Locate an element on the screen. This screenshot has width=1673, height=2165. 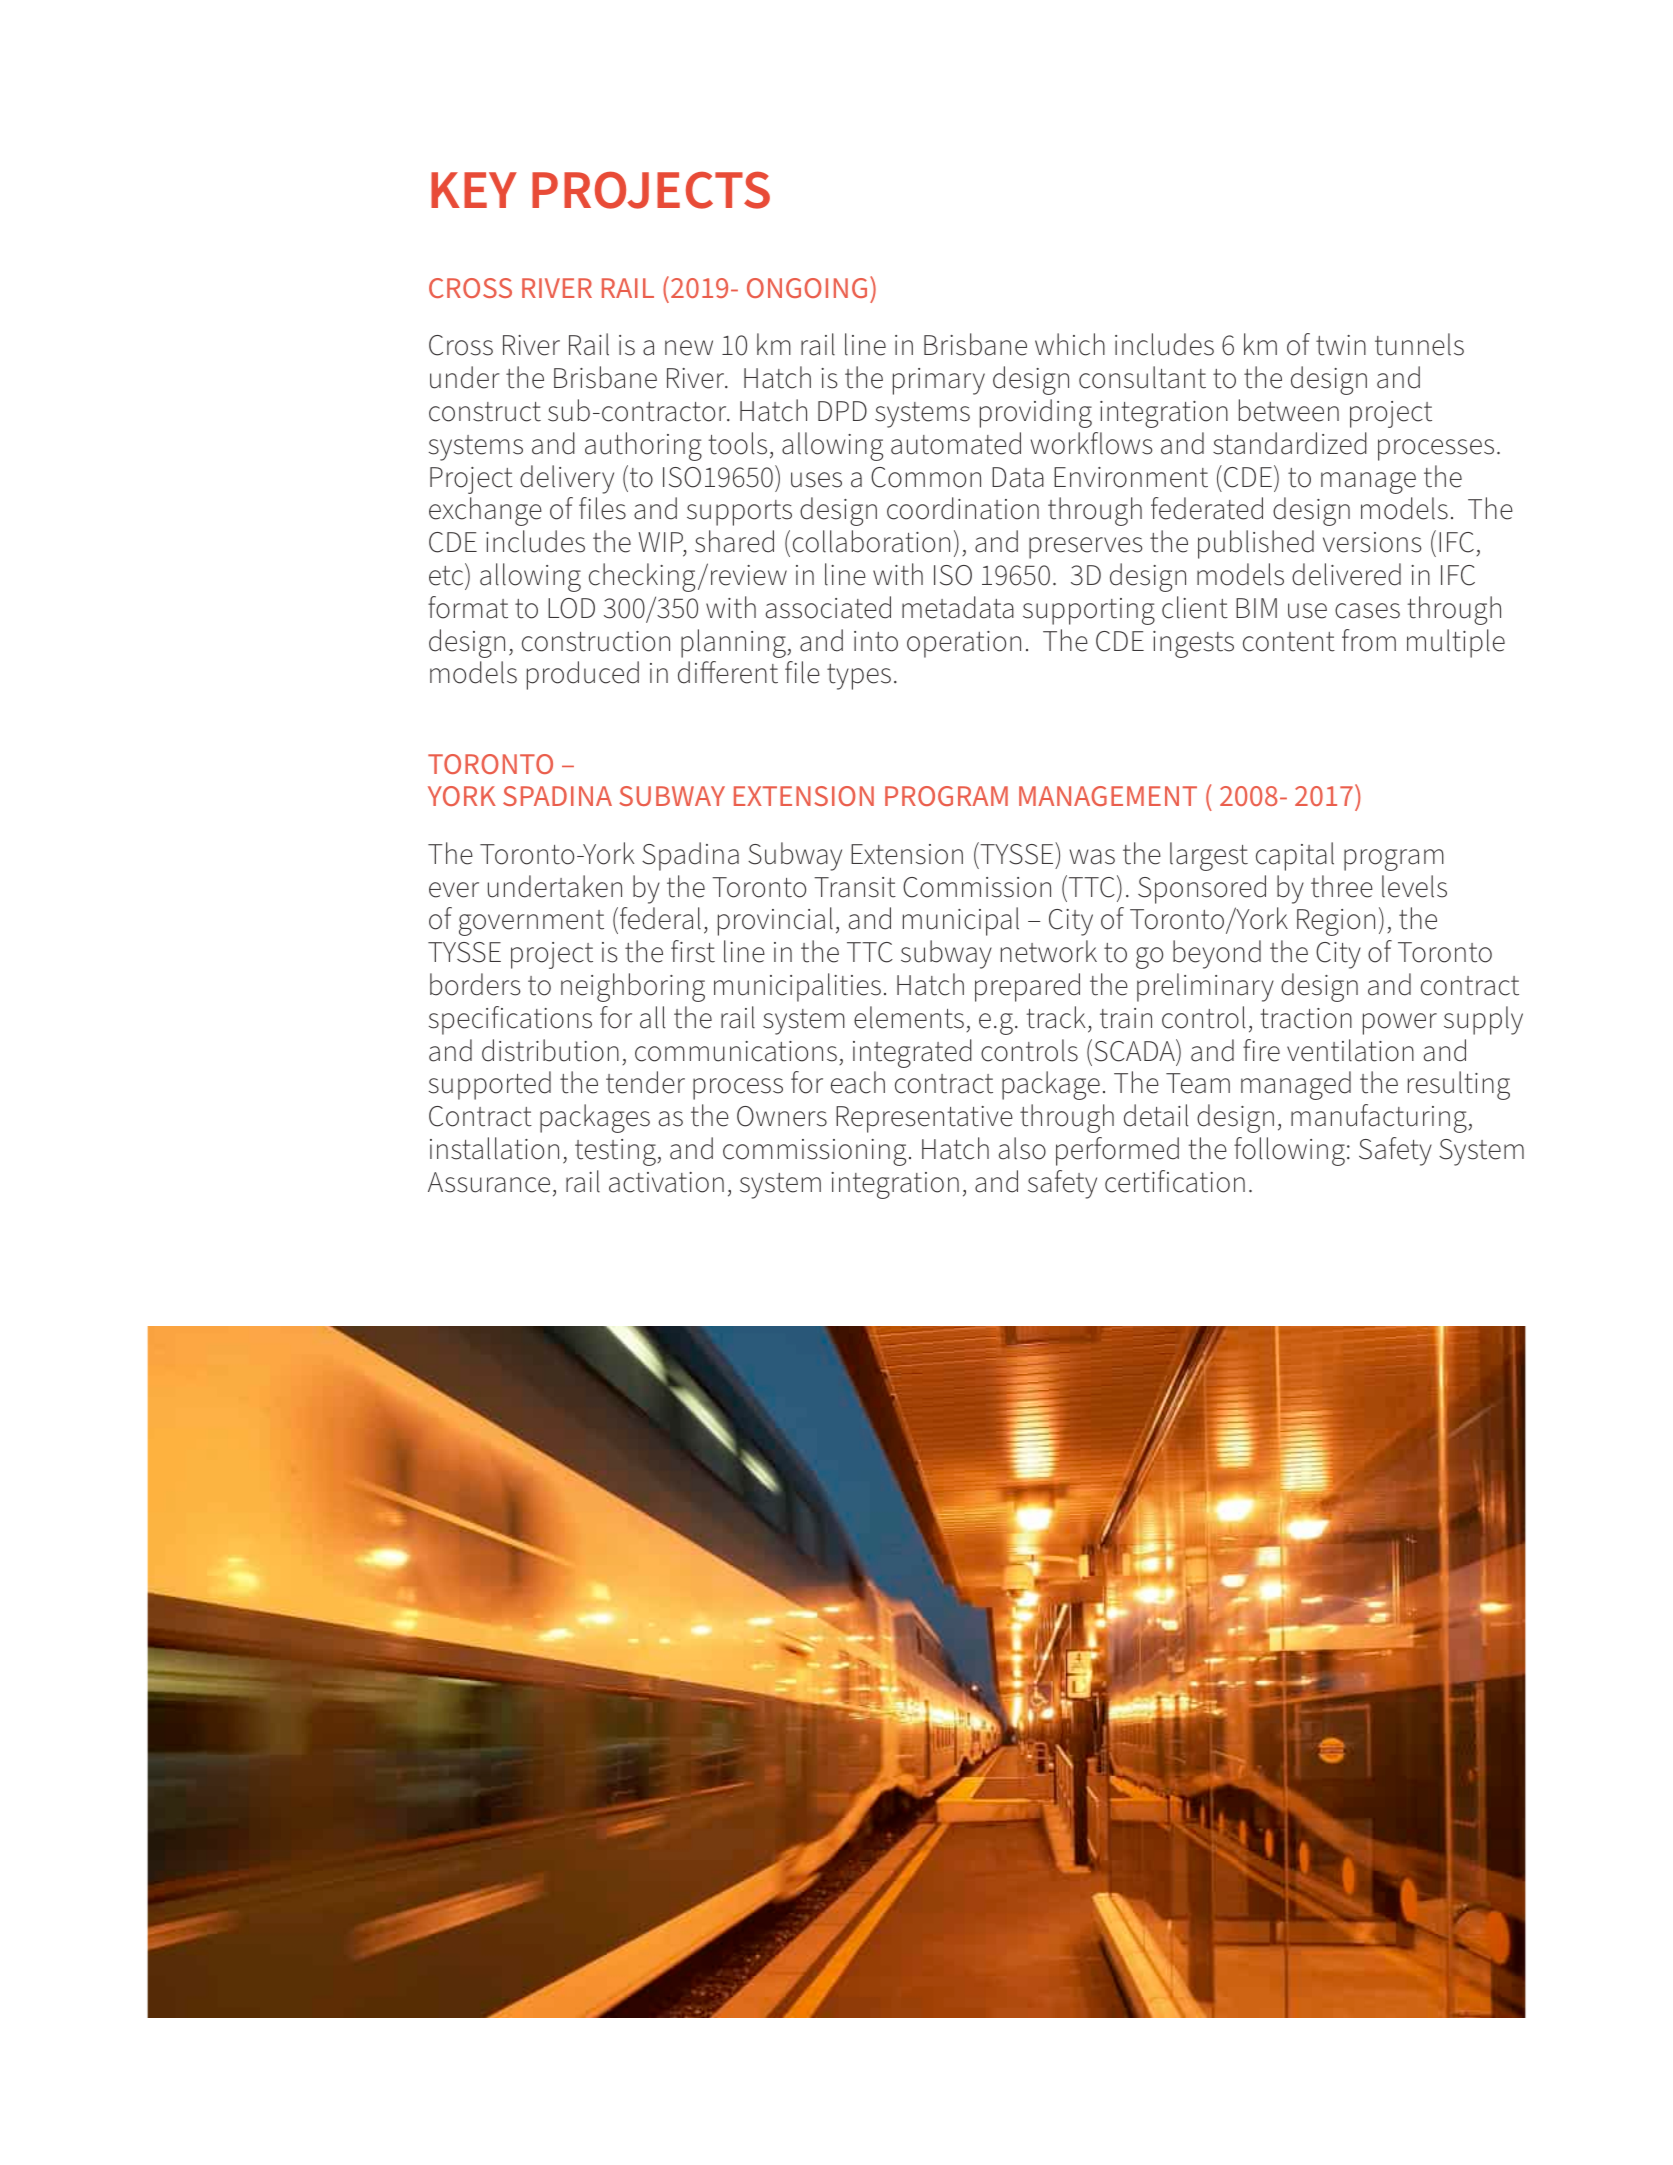
testing is located at coordinates (616, 1152).
